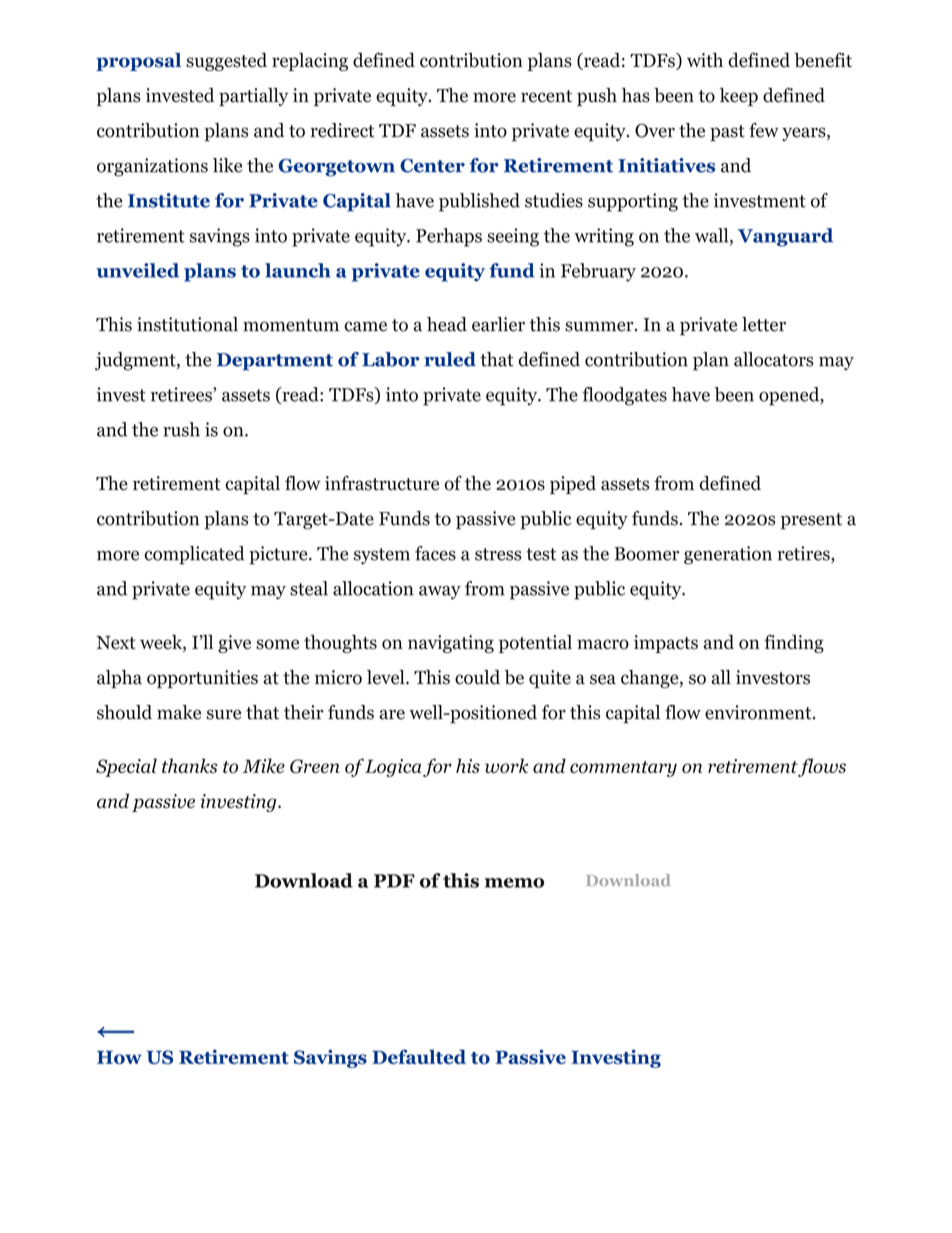 The height and width of the page is (1233, 952). I want to click on environment, so click(758, 712).
